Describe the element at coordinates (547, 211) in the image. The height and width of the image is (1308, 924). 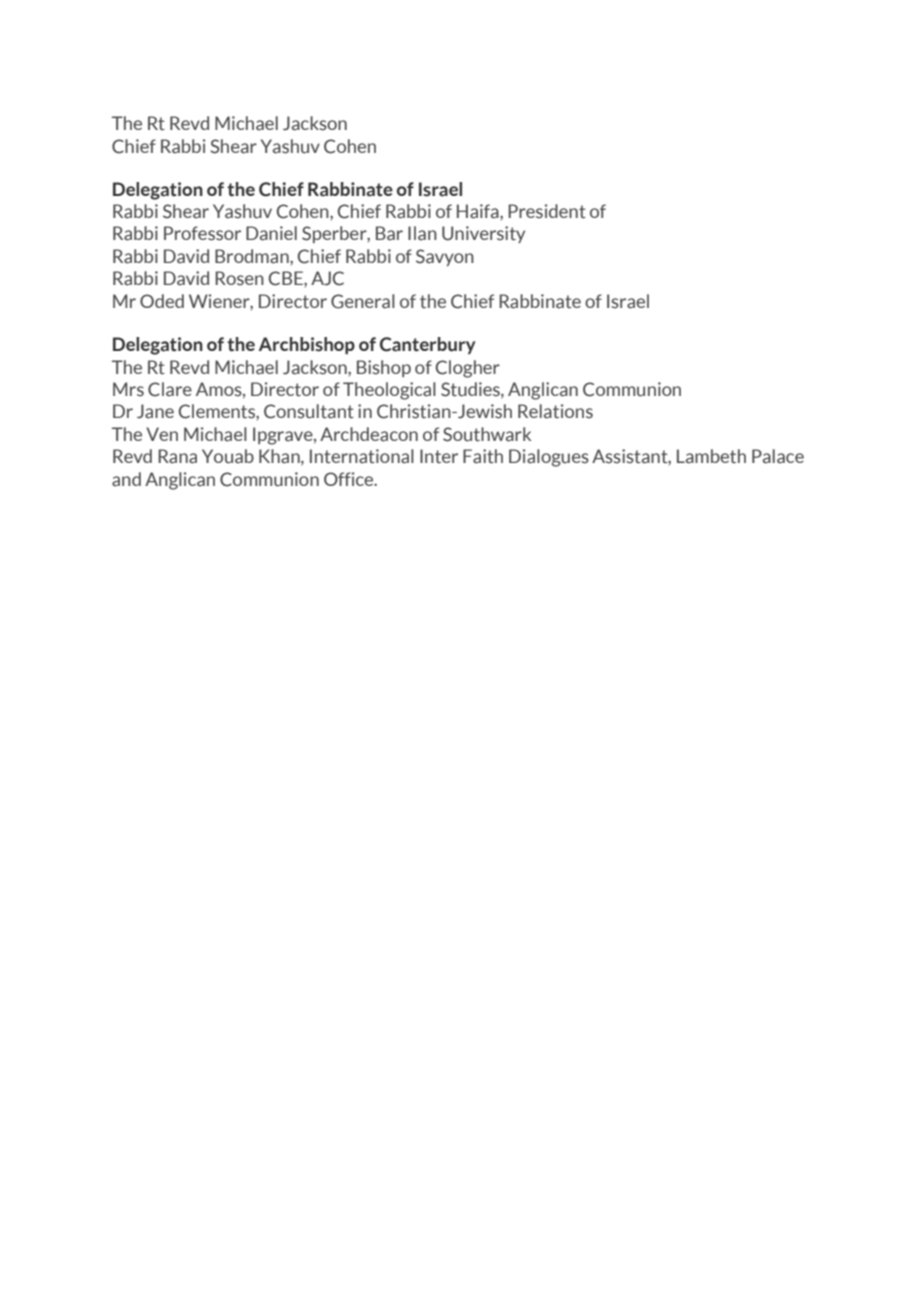
I see `President` at that location.
